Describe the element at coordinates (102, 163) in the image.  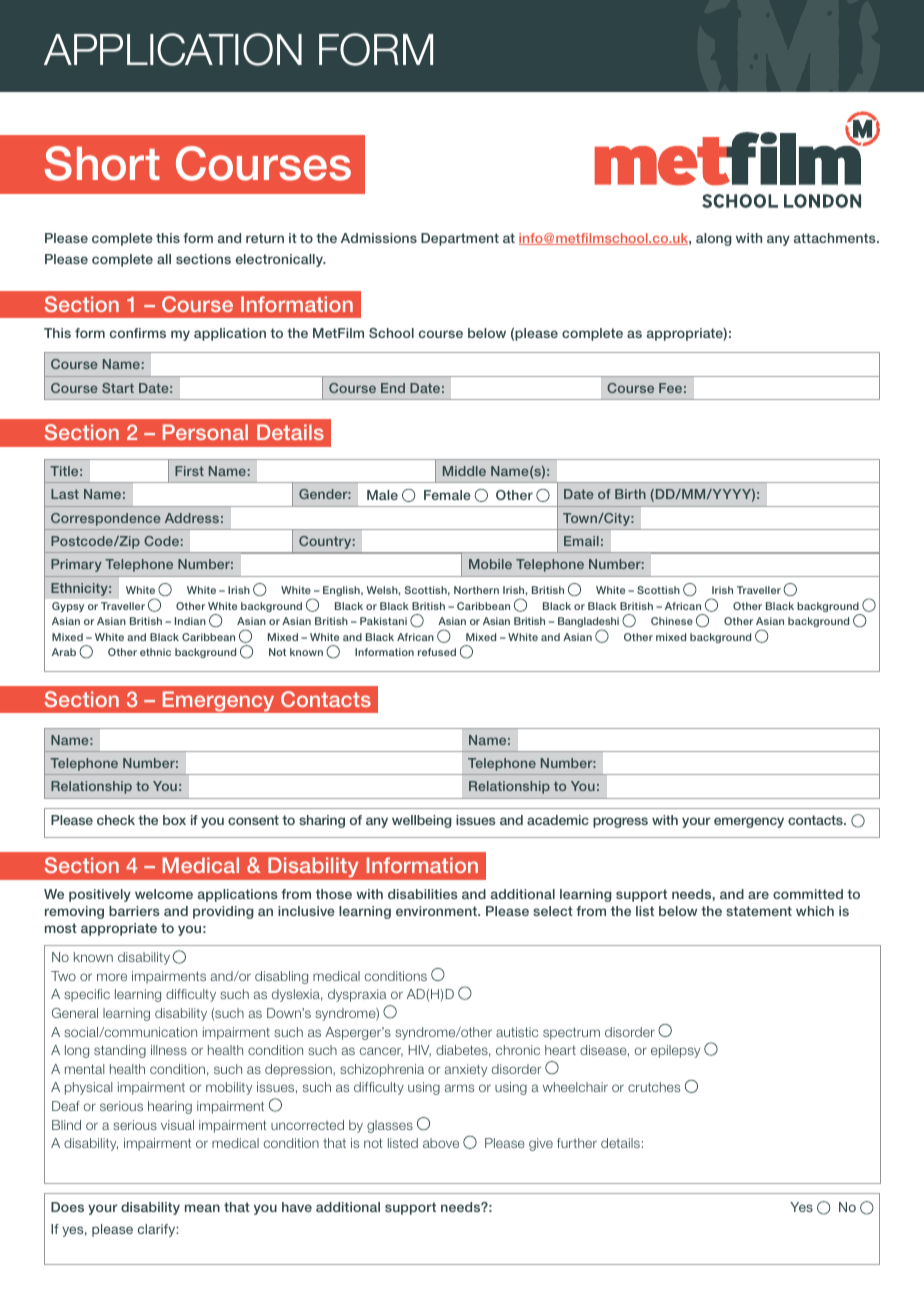
I see `Short` at that location.
